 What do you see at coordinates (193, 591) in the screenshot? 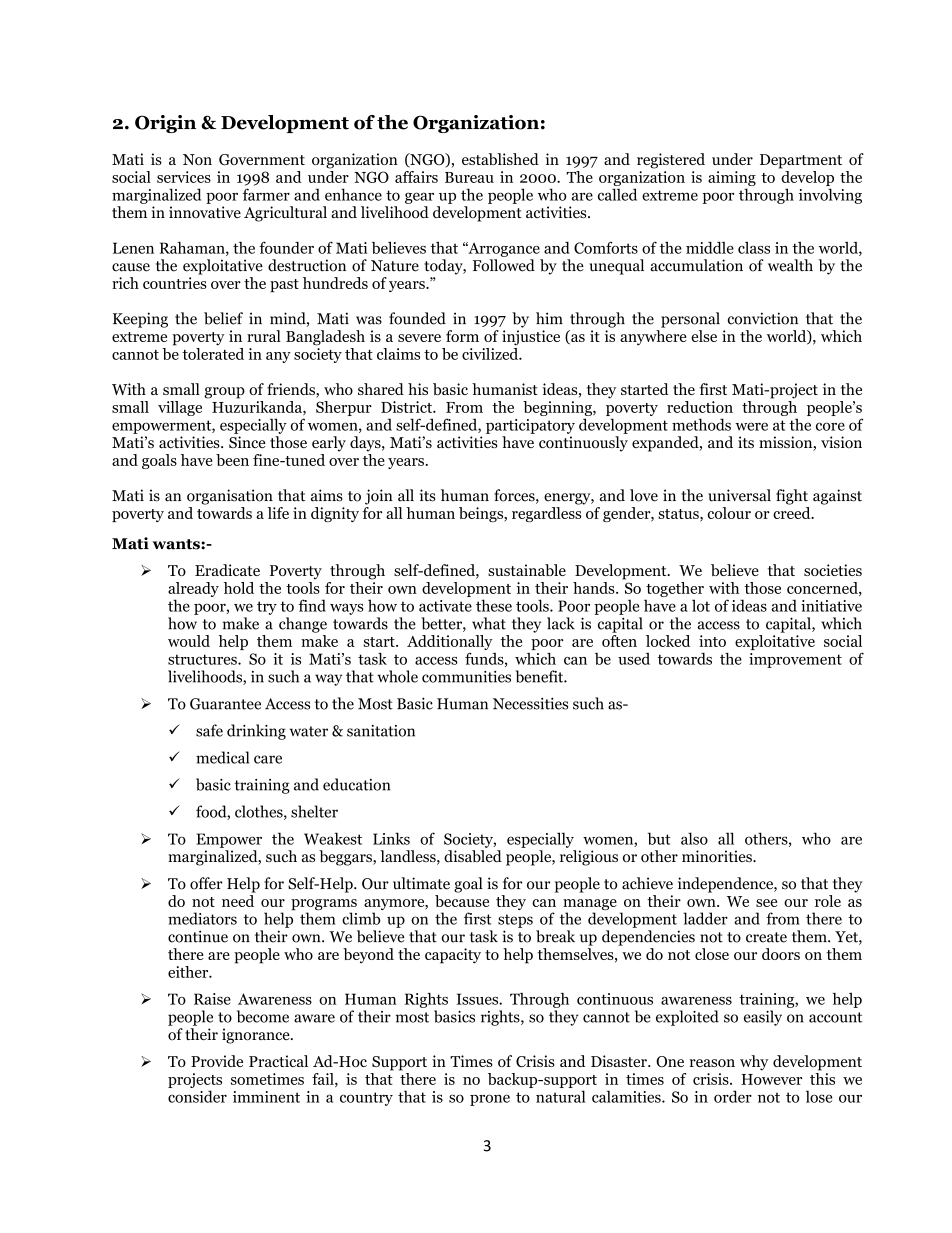
I see `already` at bounding box center [193, 591].
